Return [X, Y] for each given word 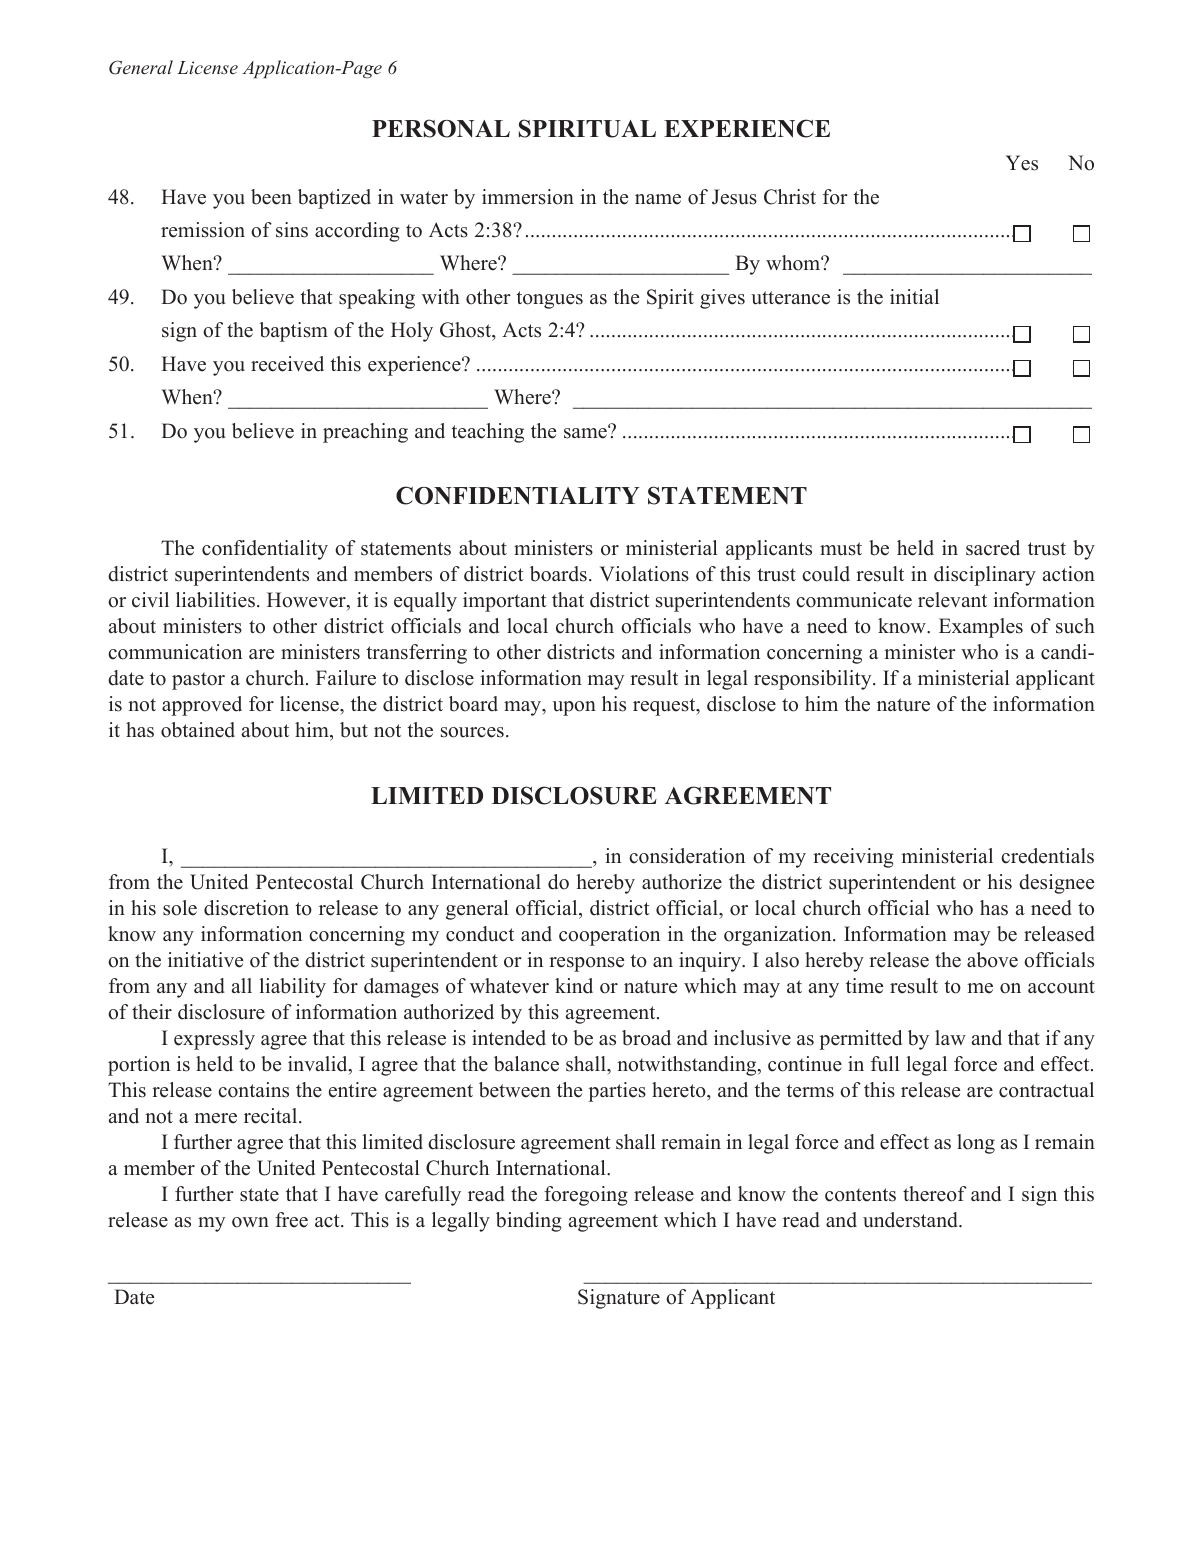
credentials [1047, 856]
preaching [365, 433]
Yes [1022, 163]
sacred [993, 548]
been [271, 197]
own [250, 1222]
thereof [935, 1194]
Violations [644, 574]
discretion [246, 908]
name [658, 199]
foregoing [586, 1196]
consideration [687, 856]
